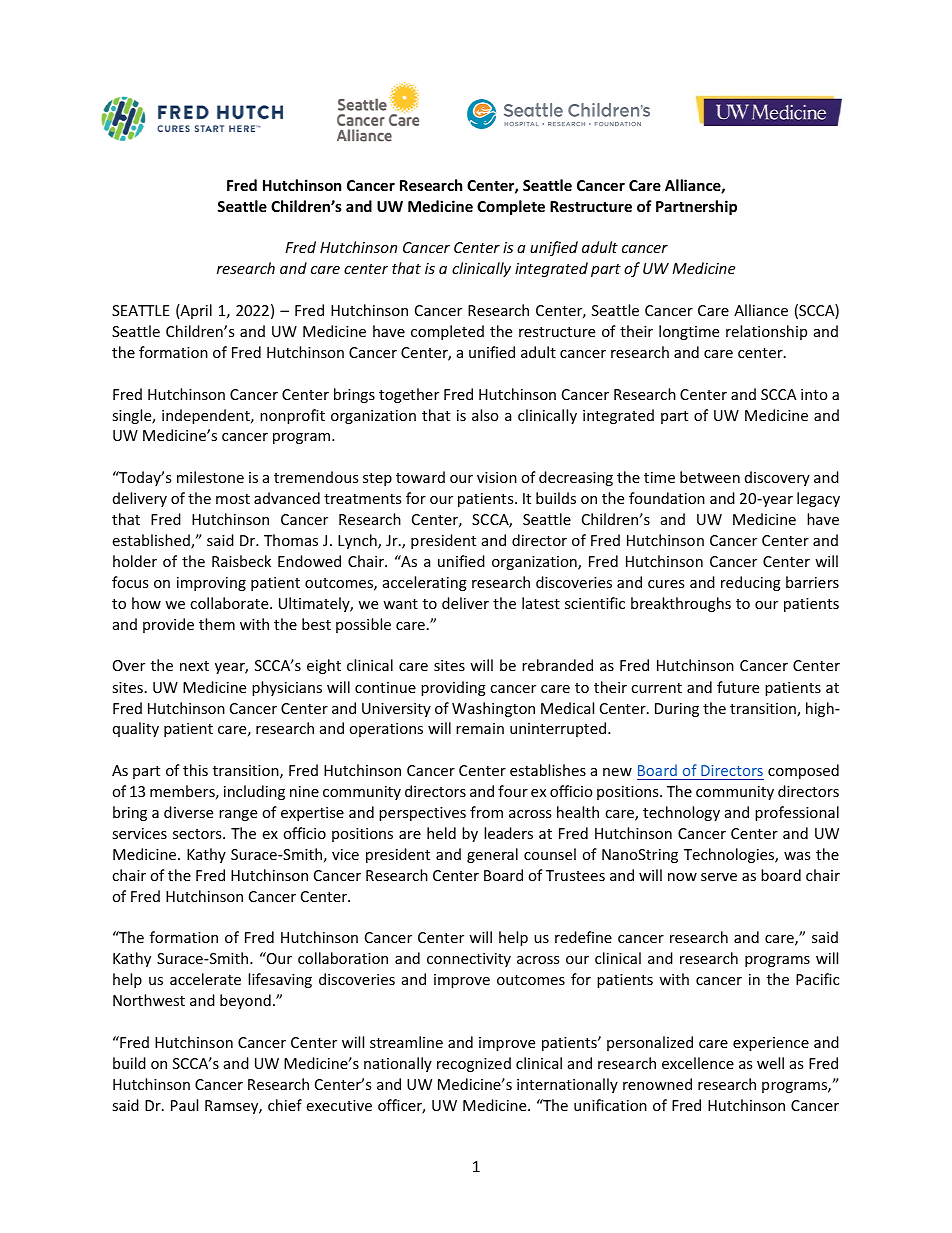  What do you see at coordinates (766, 332) in the screenshot?
I see `relationship` at bounding box center [766, 332].
